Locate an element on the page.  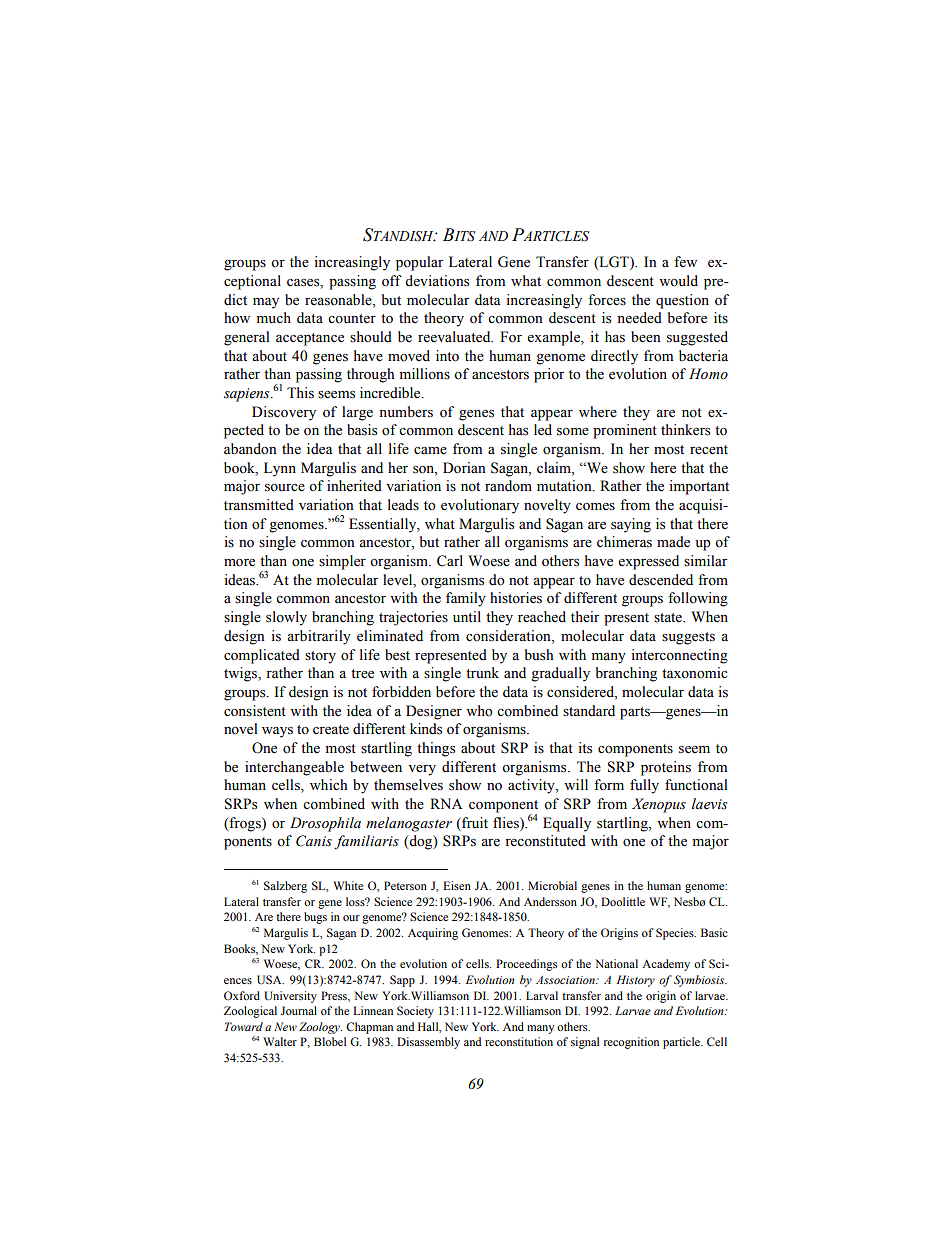
arbitrarily is located at coordinates (319, 637).
